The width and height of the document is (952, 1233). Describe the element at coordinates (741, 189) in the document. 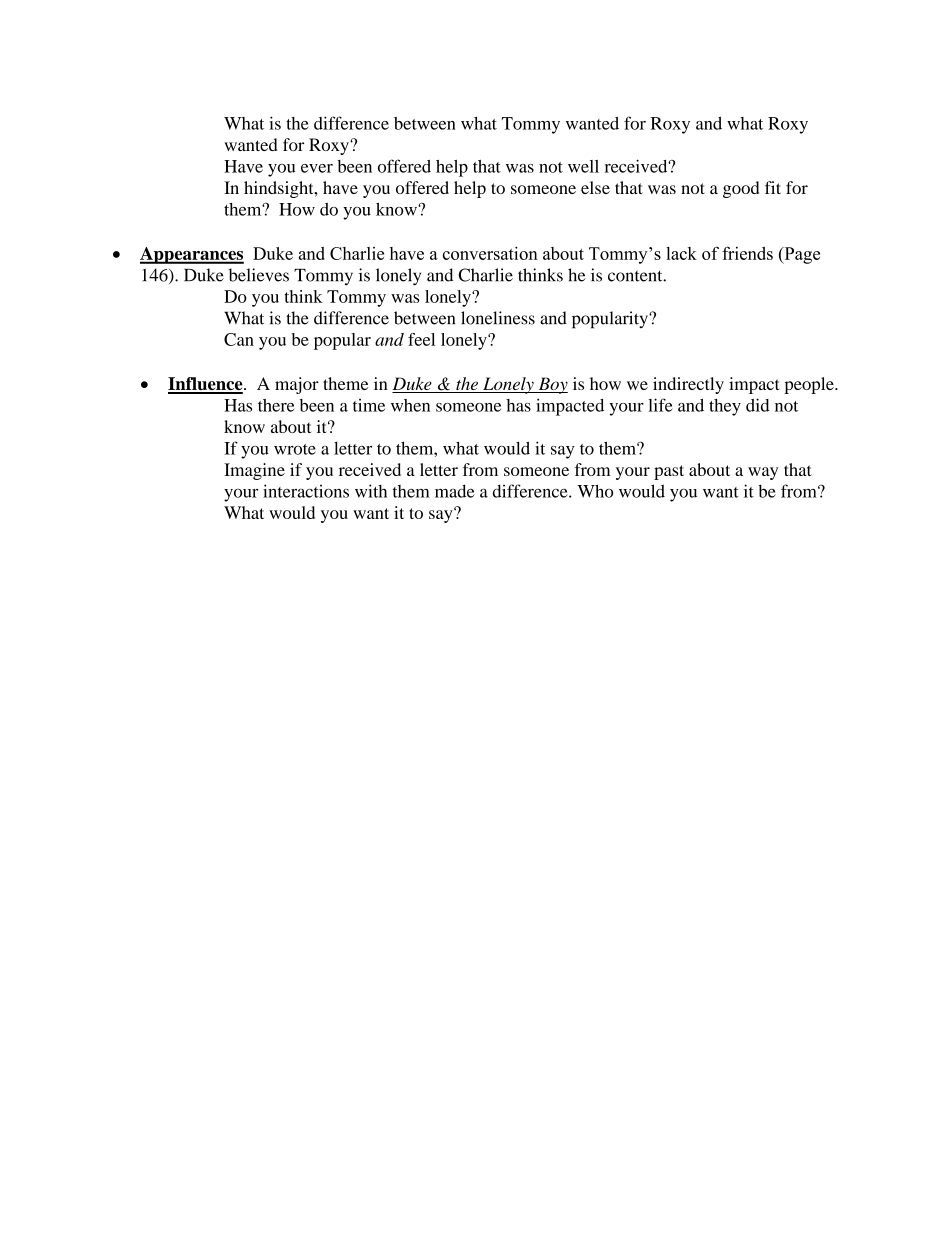

I see `good` at that location.
